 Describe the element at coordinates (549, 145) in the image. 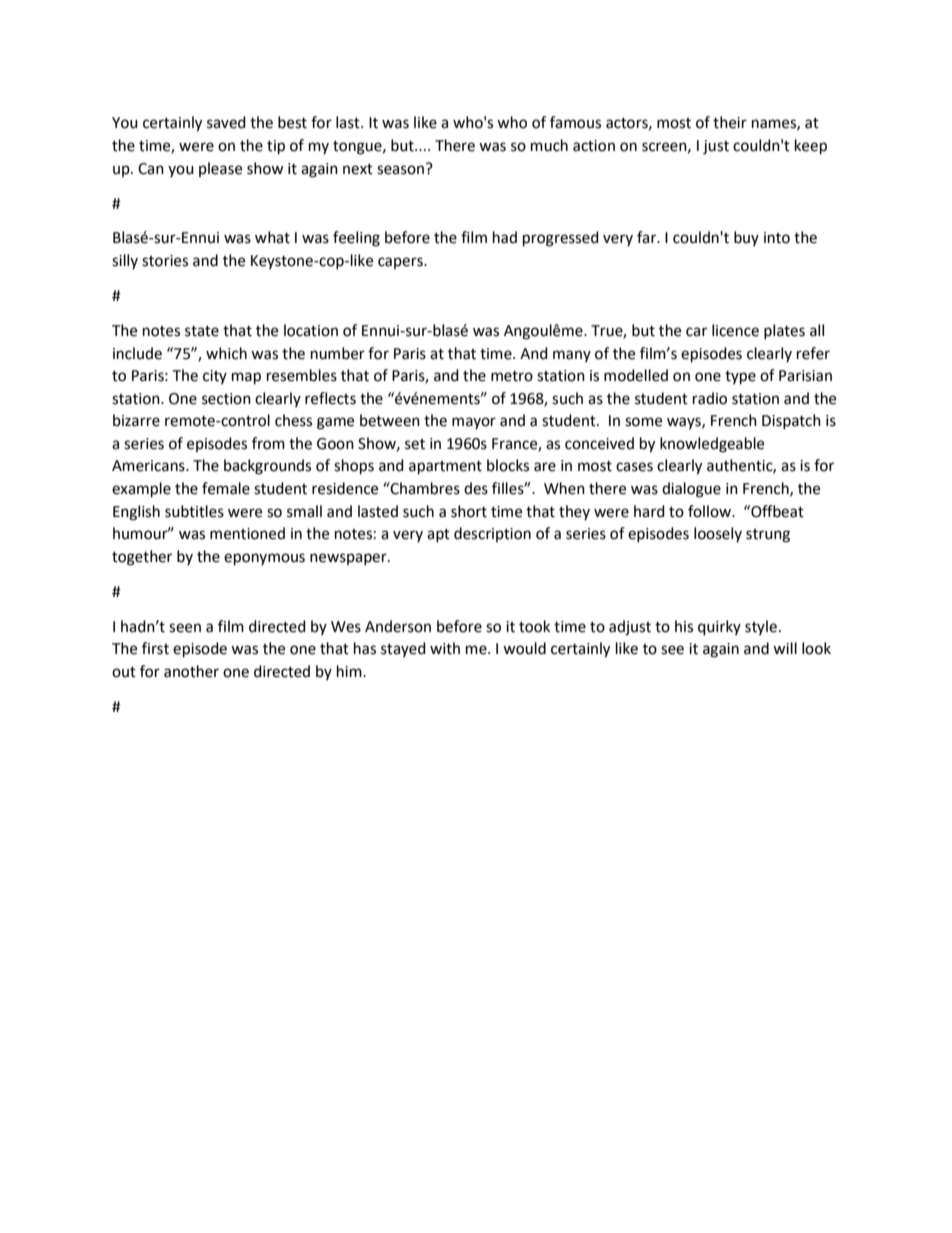

I see `much` at that location.
